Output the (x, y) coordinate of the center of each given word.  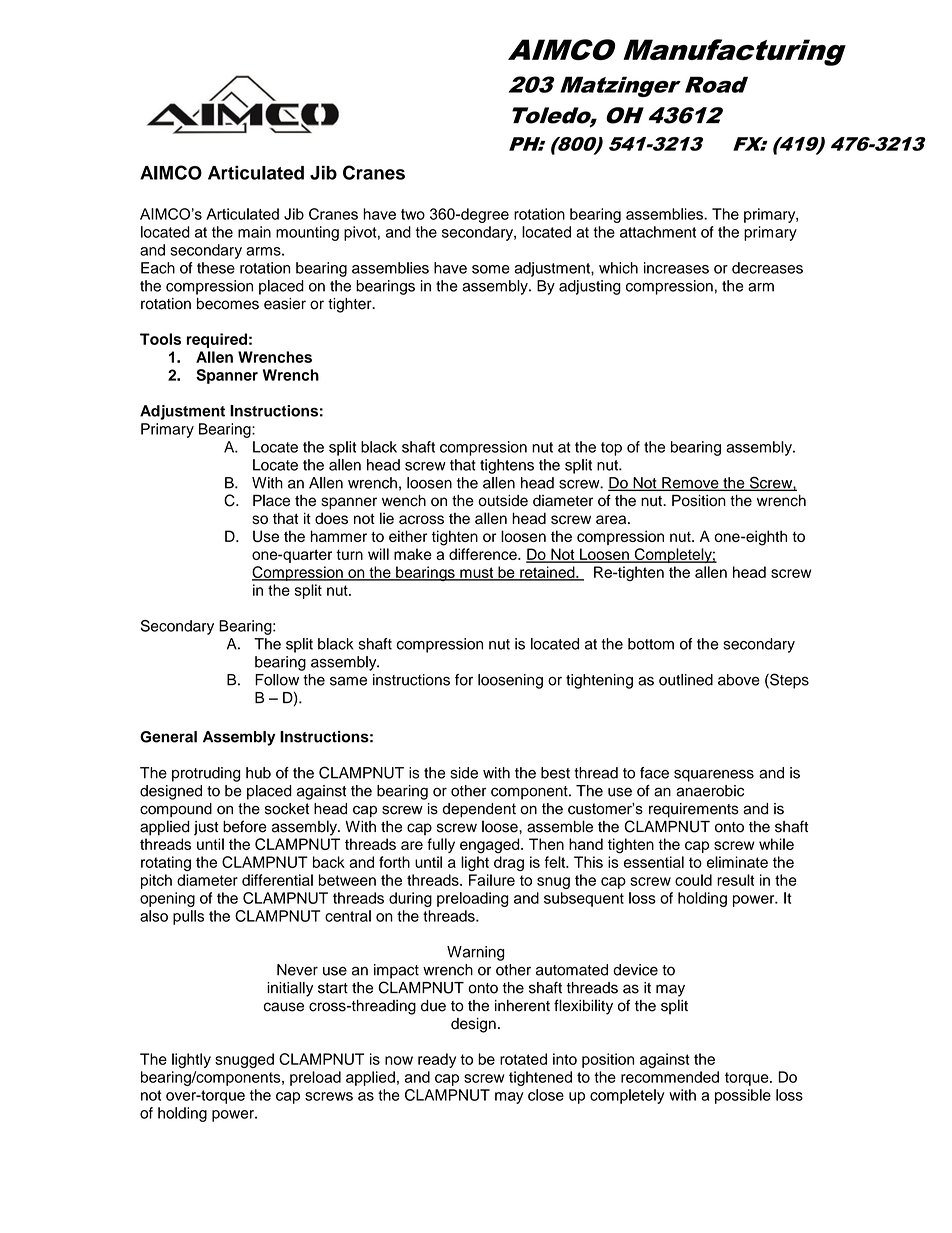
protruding (206, 774)
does (331, 518)
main (254, 232)
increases (676, 268)
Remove (690, 484)
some (491, 269)
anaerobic (710, 791)
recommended (670, 1077)
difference (484, 554)
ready (437, 1060)
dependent (479, 810)
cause (284, 1007)
